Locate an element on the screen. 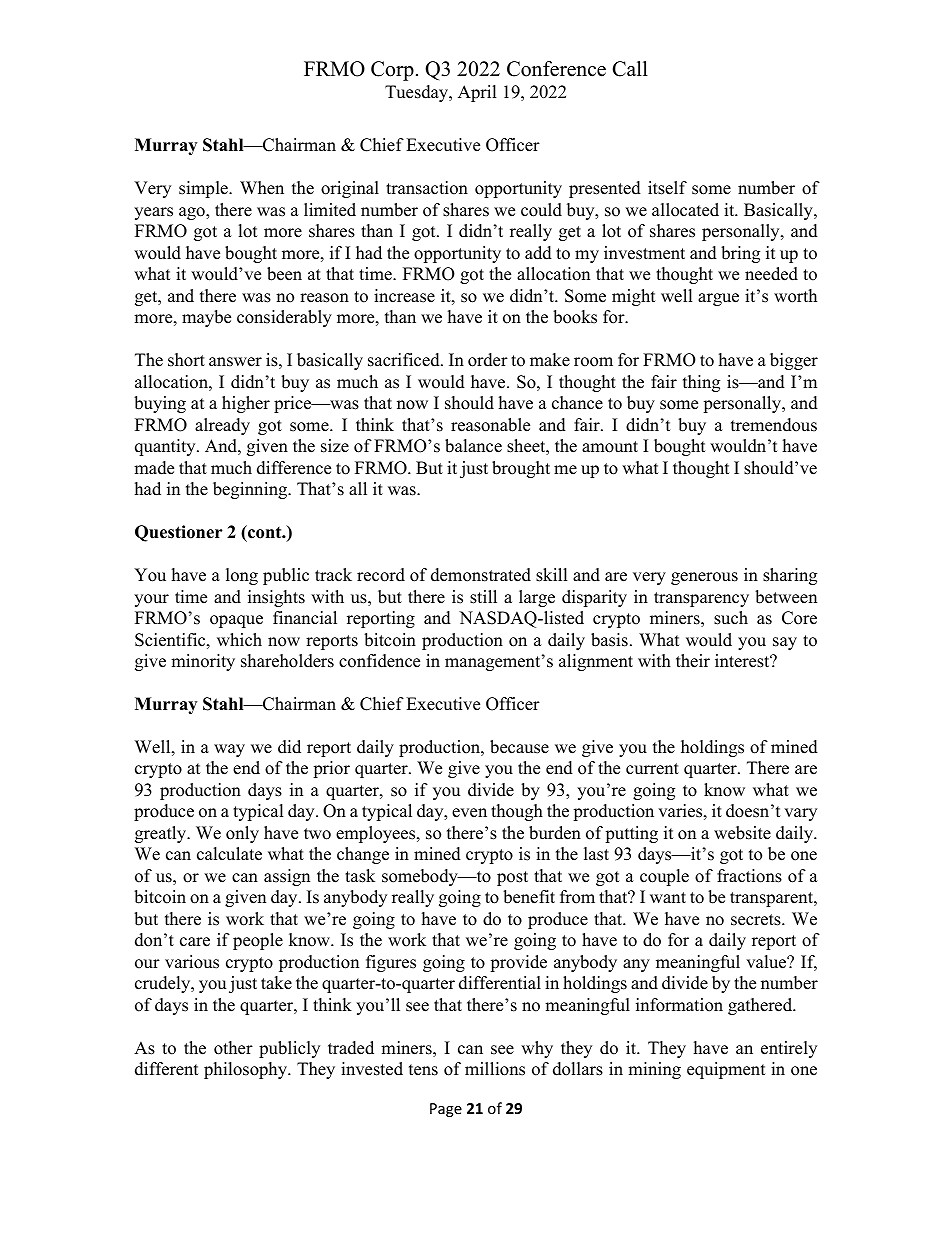 The height and width of the screenshot is (1233, 952). even is located at coordinates (469, 813).
